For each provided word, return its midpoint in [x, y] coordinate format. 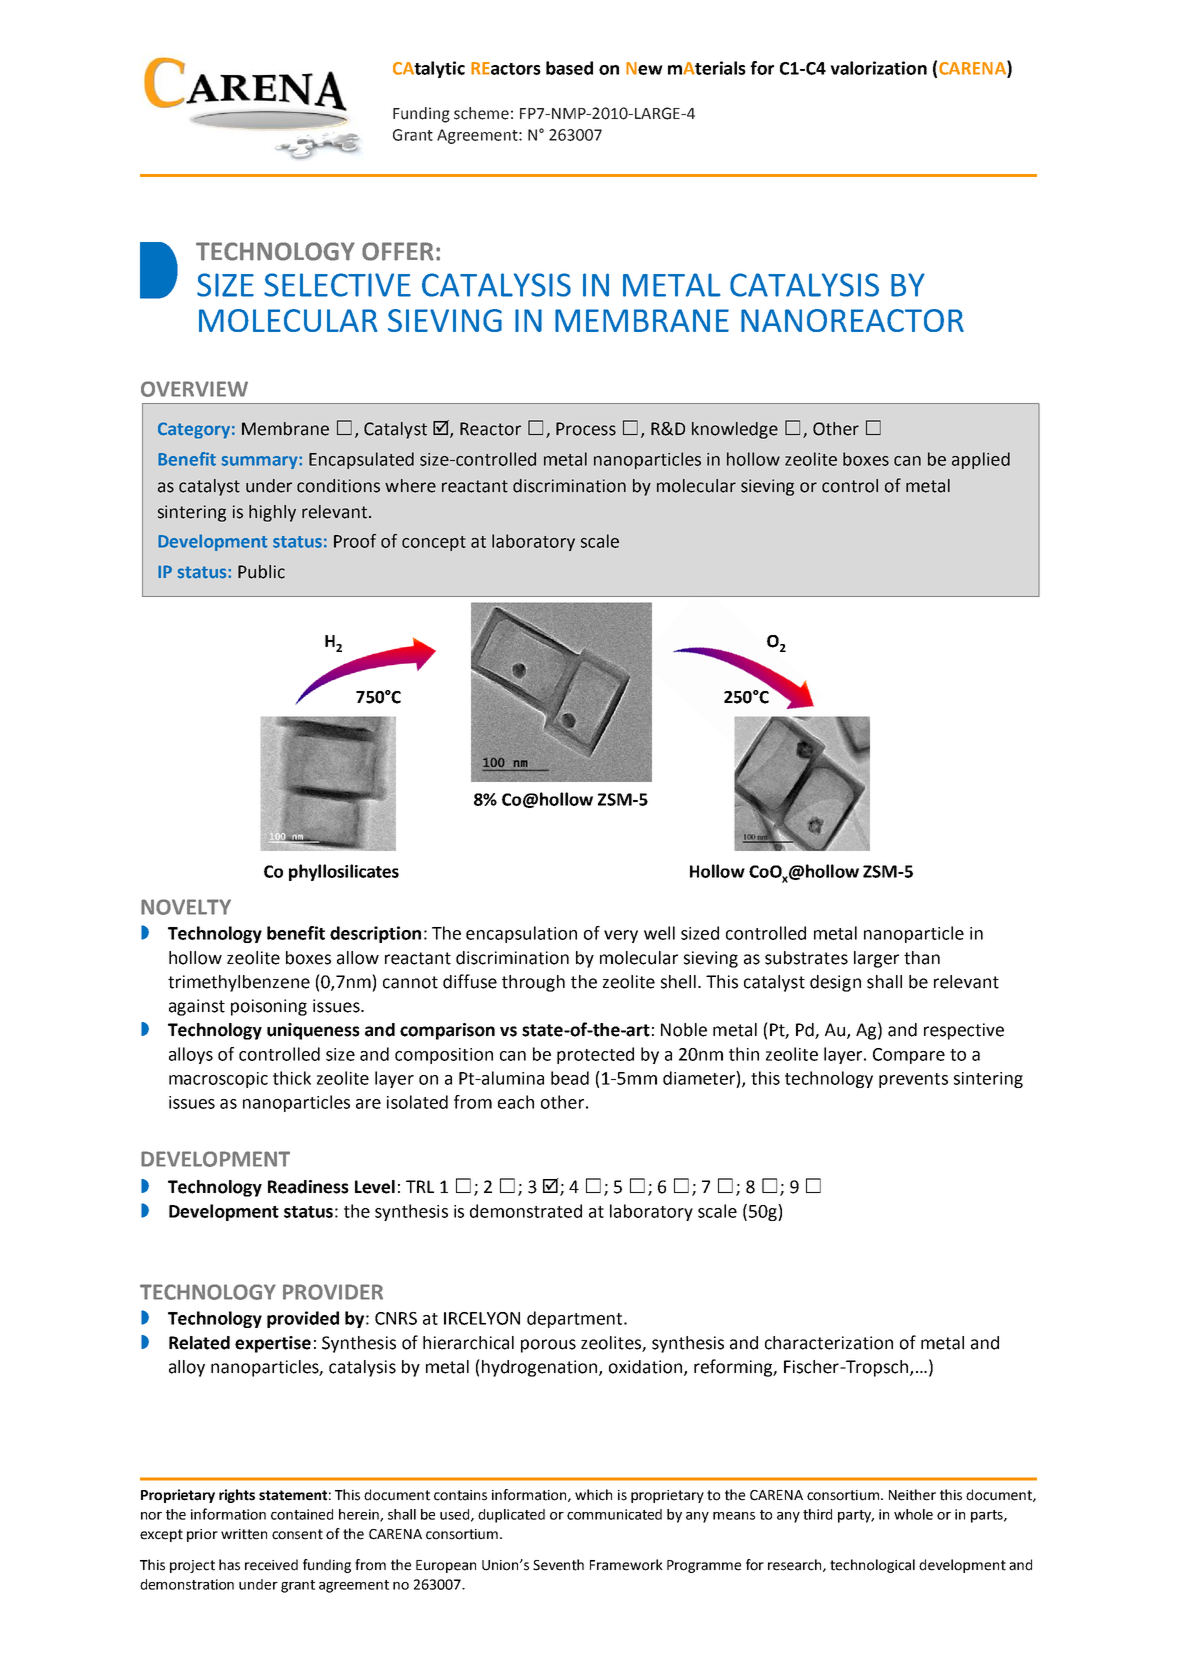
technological [872, 1566]
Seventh [558, 1565]
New [644, 68]
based [569, 68]
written [244, 1534]
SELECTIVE [337, 285]
